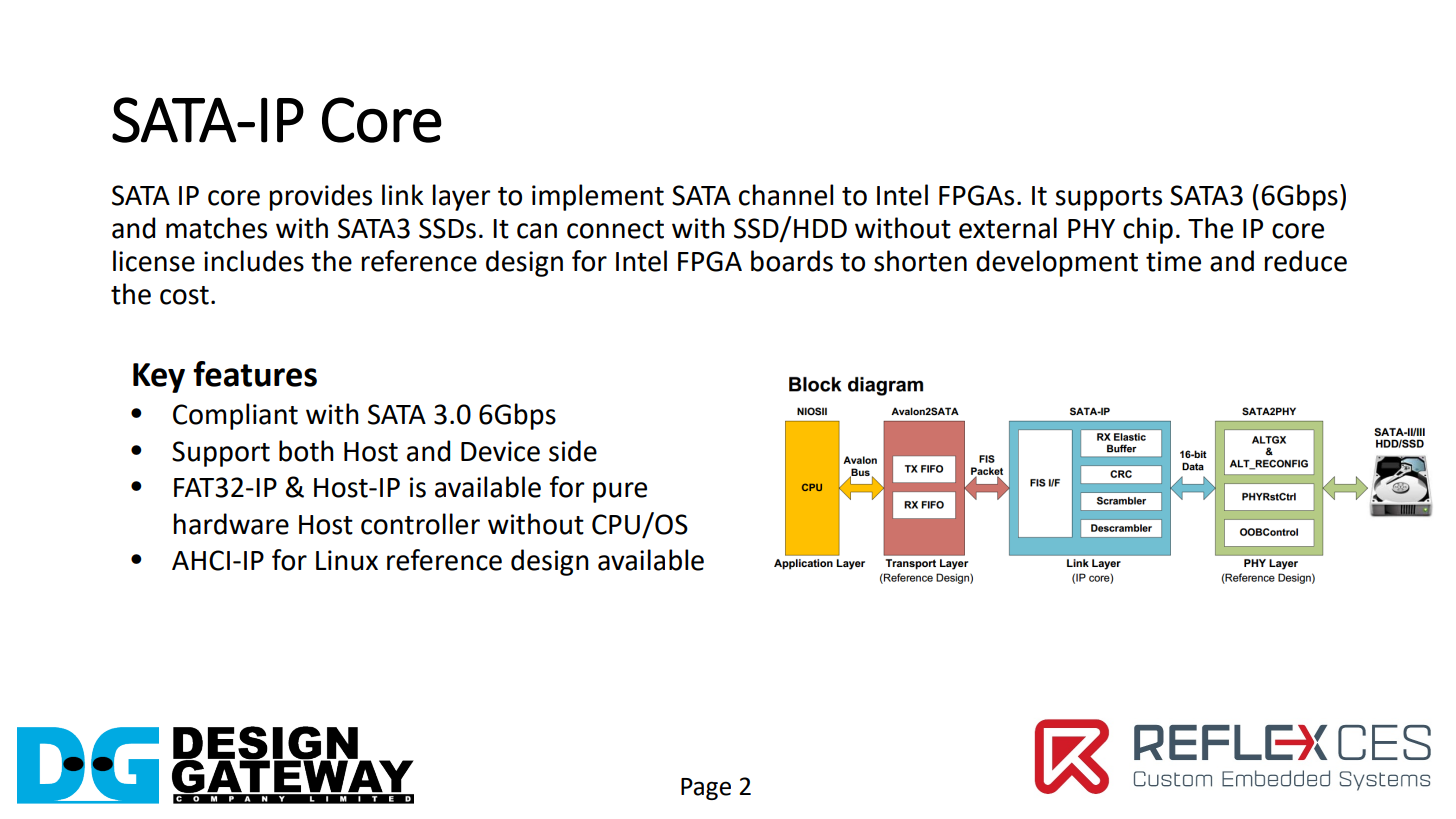 Image resolution: width=1456 pixels, height=819 pixels. What do you see at coordinates (706, 789) in the screenshot?
I see `Page` at bounding box center [706, 789].
